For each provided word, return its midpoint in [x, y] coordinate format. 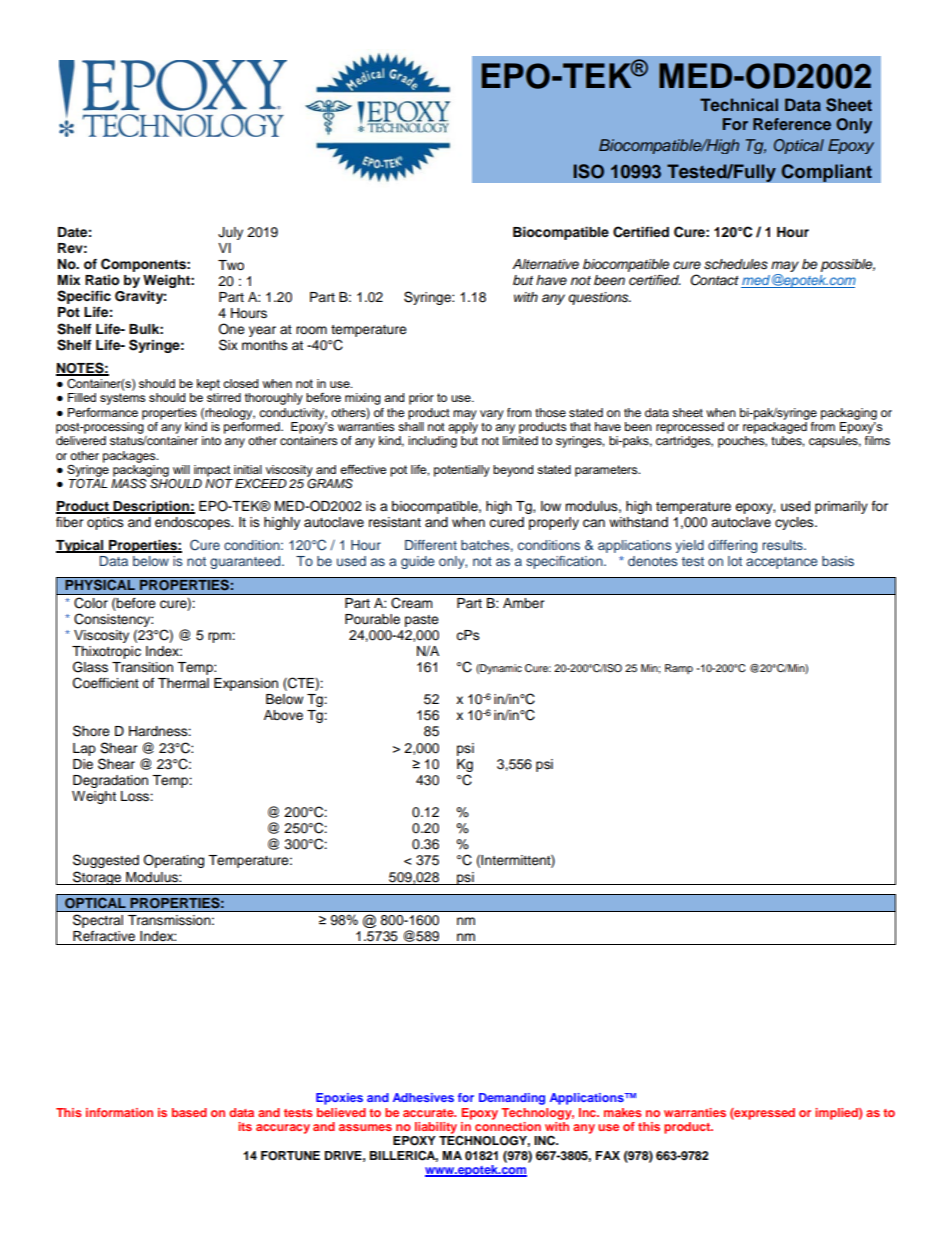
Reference [792, 124]
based [189, 1112]
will [181, 469]
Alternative [545, 264]
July [230, 233]
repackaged [775, 426]
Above [283, 715]
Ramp [679, 669]
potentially [462, 471]
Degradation [110, 781]
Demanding [512, 1099]
